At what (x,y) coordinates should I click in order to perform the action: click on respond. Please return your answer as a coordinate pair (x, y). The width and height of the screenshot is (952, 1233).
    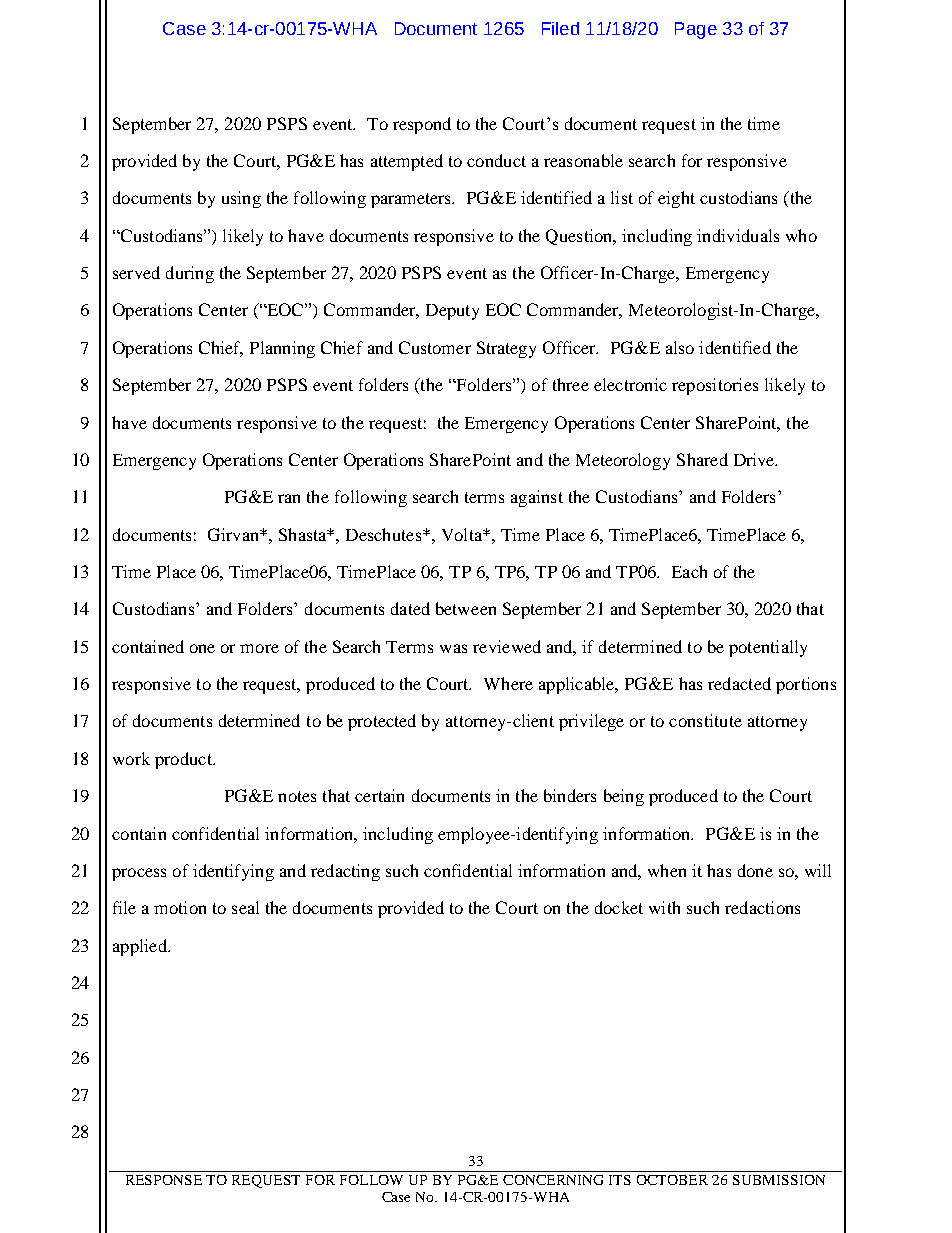
    Looking at the image, I should click on (422, 125).
